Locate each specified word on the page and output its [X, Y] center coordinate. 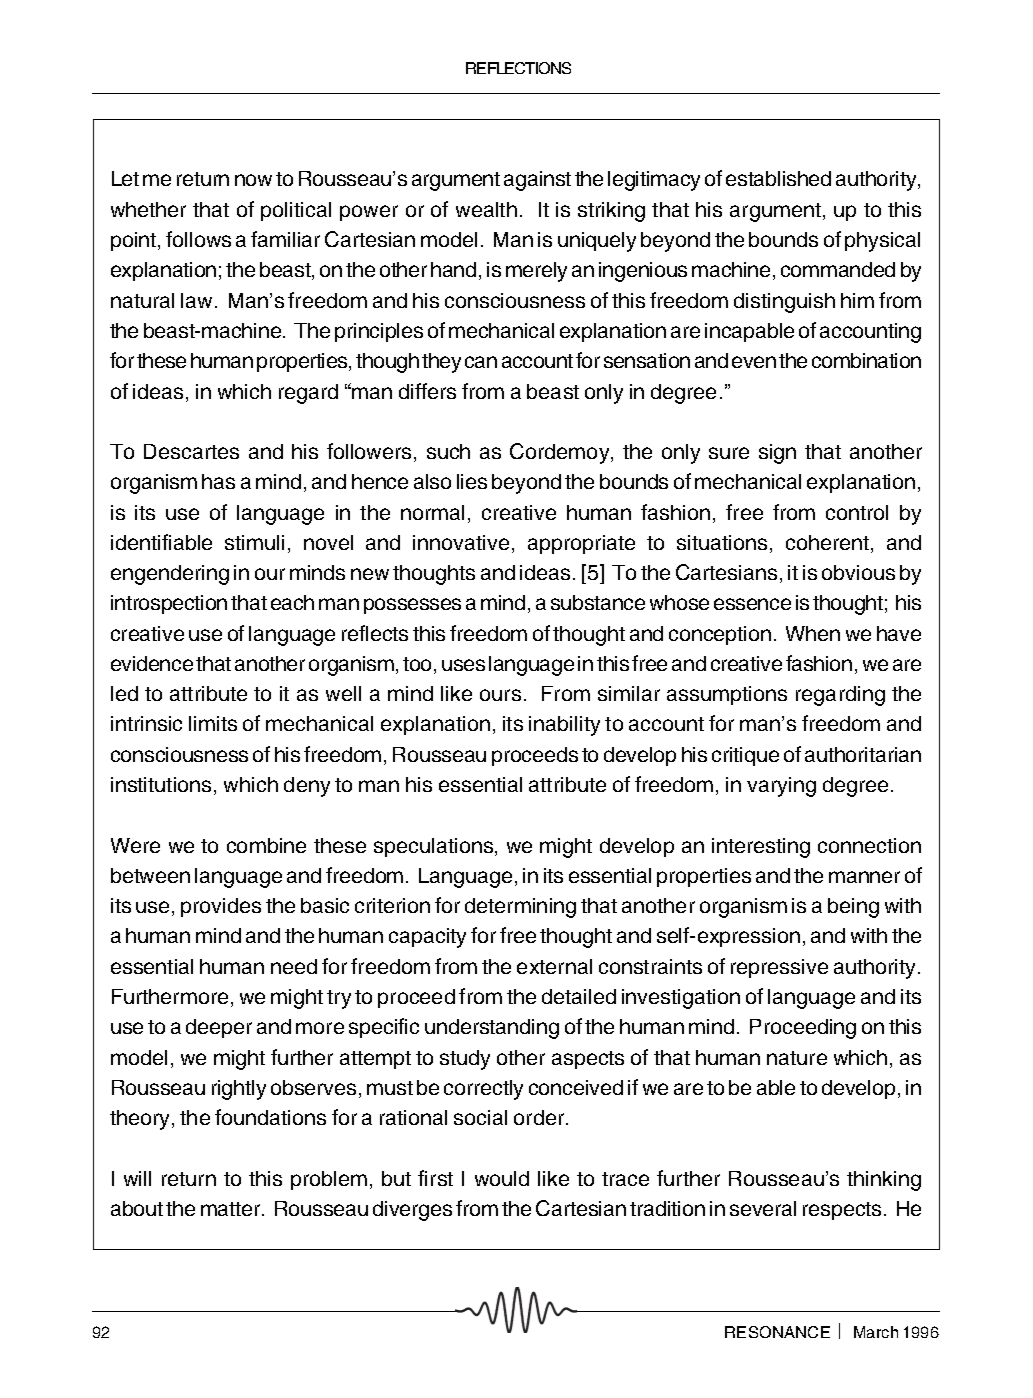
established [778, 178]
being [853, 908]
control [857, 512]
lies [472, 481]
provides [221, 907]
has [218, 481]
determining [520, 908]
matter [232, 1209]
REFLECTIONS [518, 68]
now [253, 180]
